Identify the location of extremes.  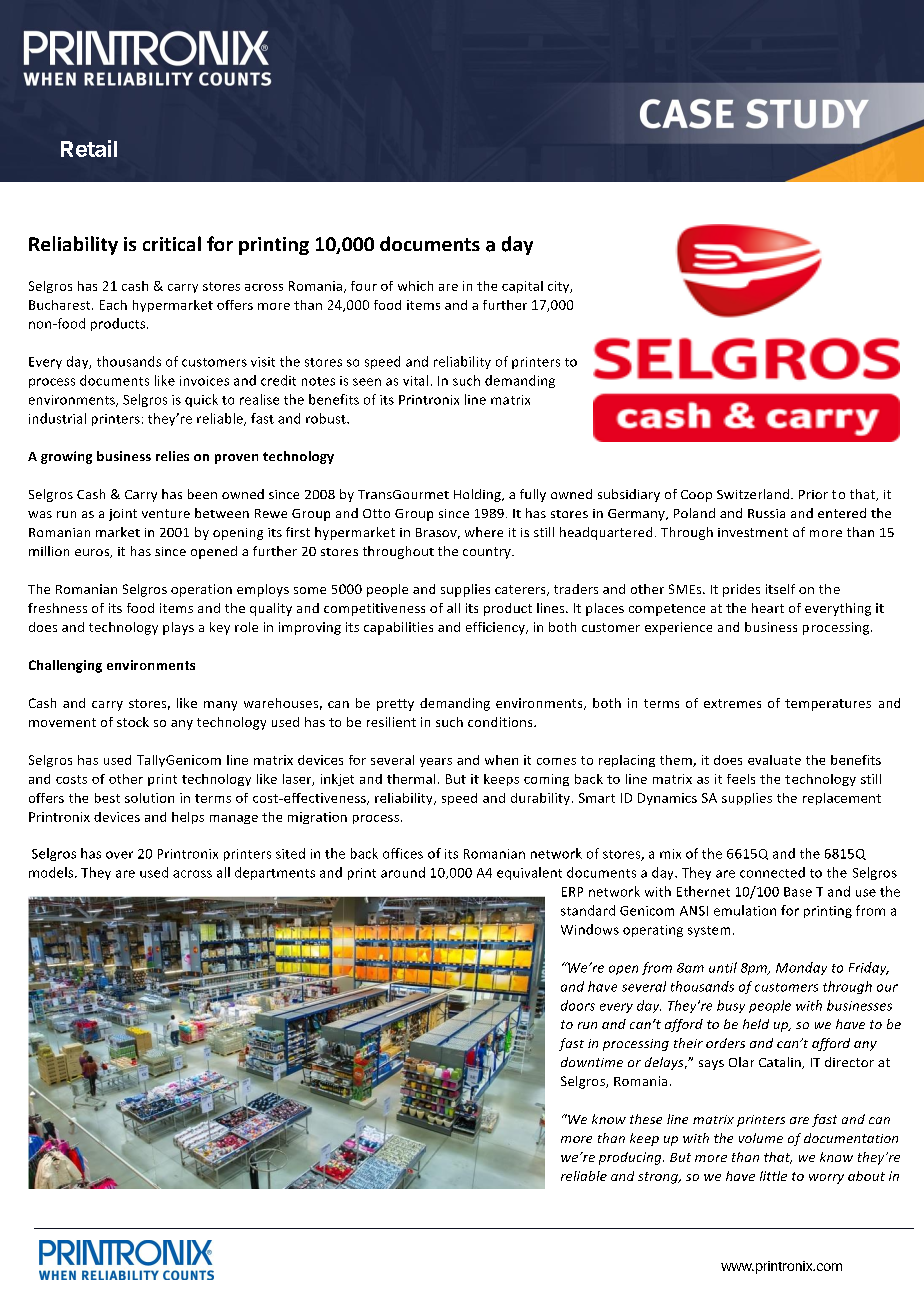
(732, 703).
